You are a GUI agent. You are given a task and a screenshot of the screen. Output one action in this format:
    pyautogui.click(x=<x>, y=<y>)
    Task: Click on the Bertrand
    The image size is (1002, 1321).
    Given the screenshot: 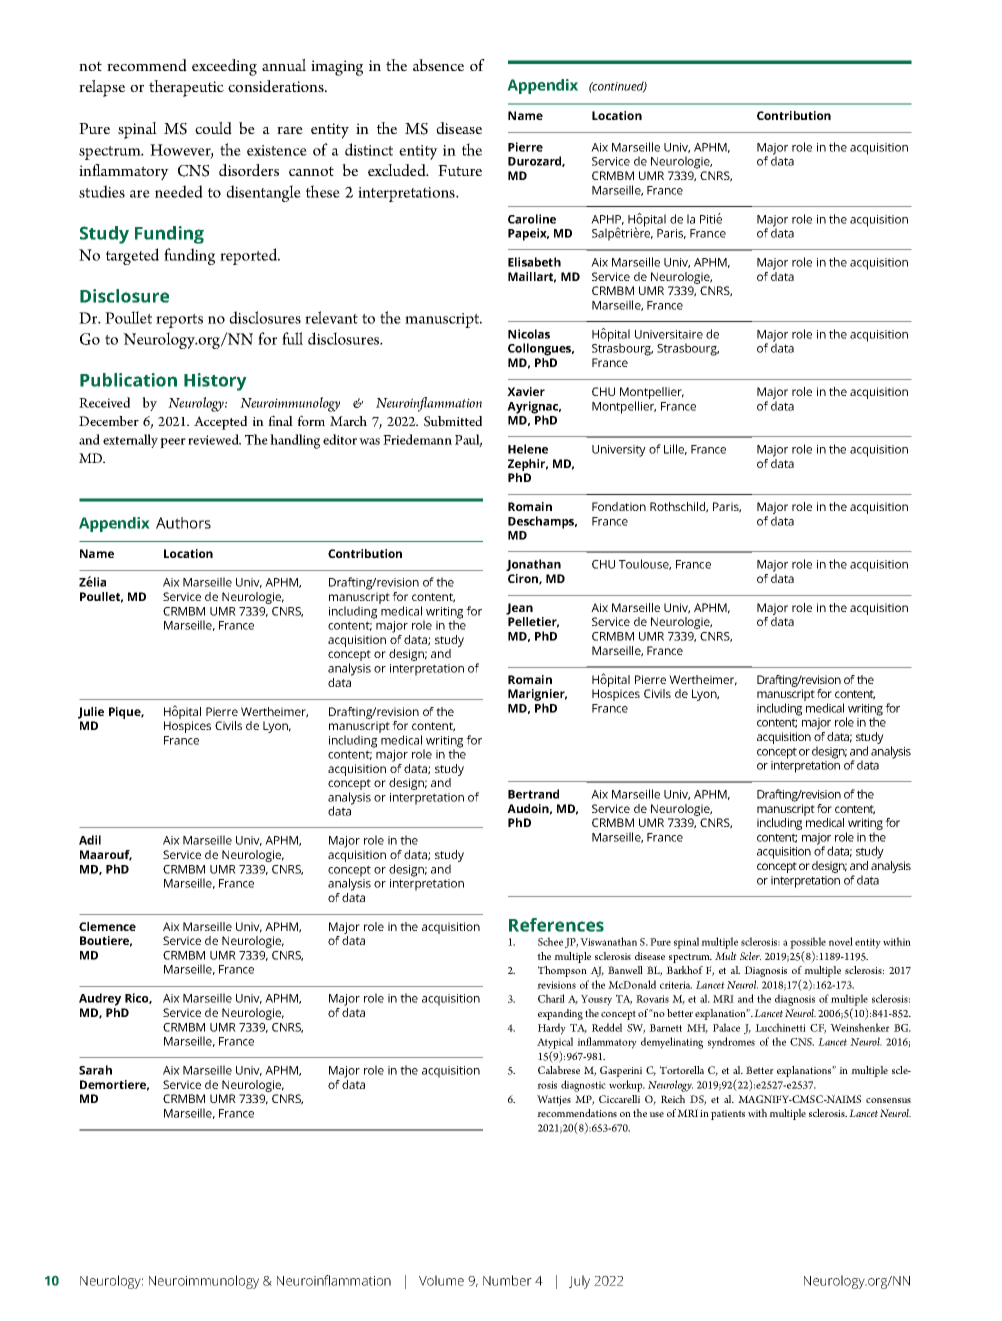 What is the action you would take?
    pyautogui.click(x=533, y=794)
